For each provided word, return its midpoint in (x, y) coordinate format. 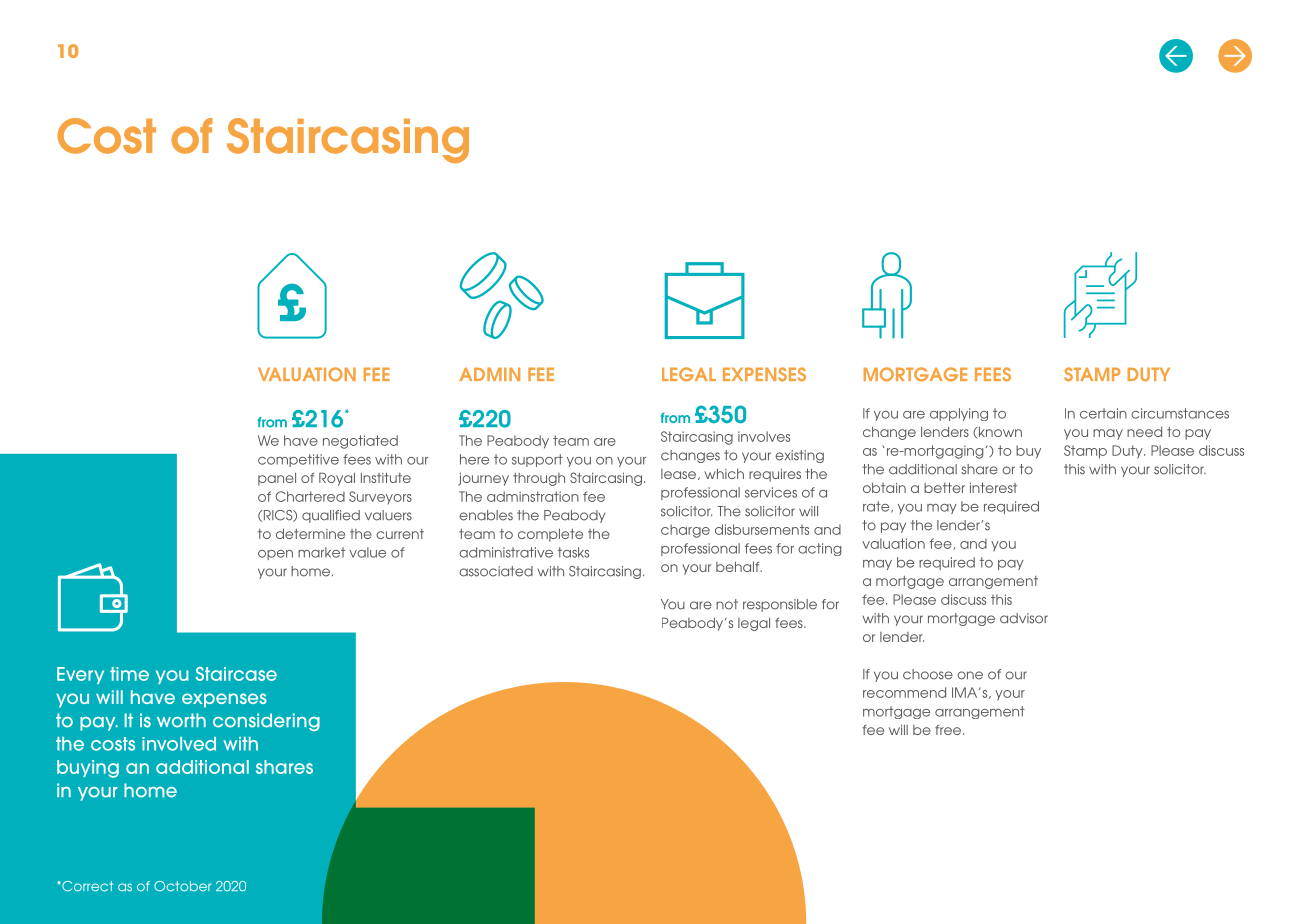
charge (685, 531)
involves (764, 436)
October (182, 886)
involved (179, 744)
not (727, 604)
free (949, 730)
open (275, 555)
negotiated (360, 442)
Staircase (236, 674)
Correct (86, 886)
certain (1103, 413)
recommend (904, 692)
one (970, 675)
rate (877, 507)
